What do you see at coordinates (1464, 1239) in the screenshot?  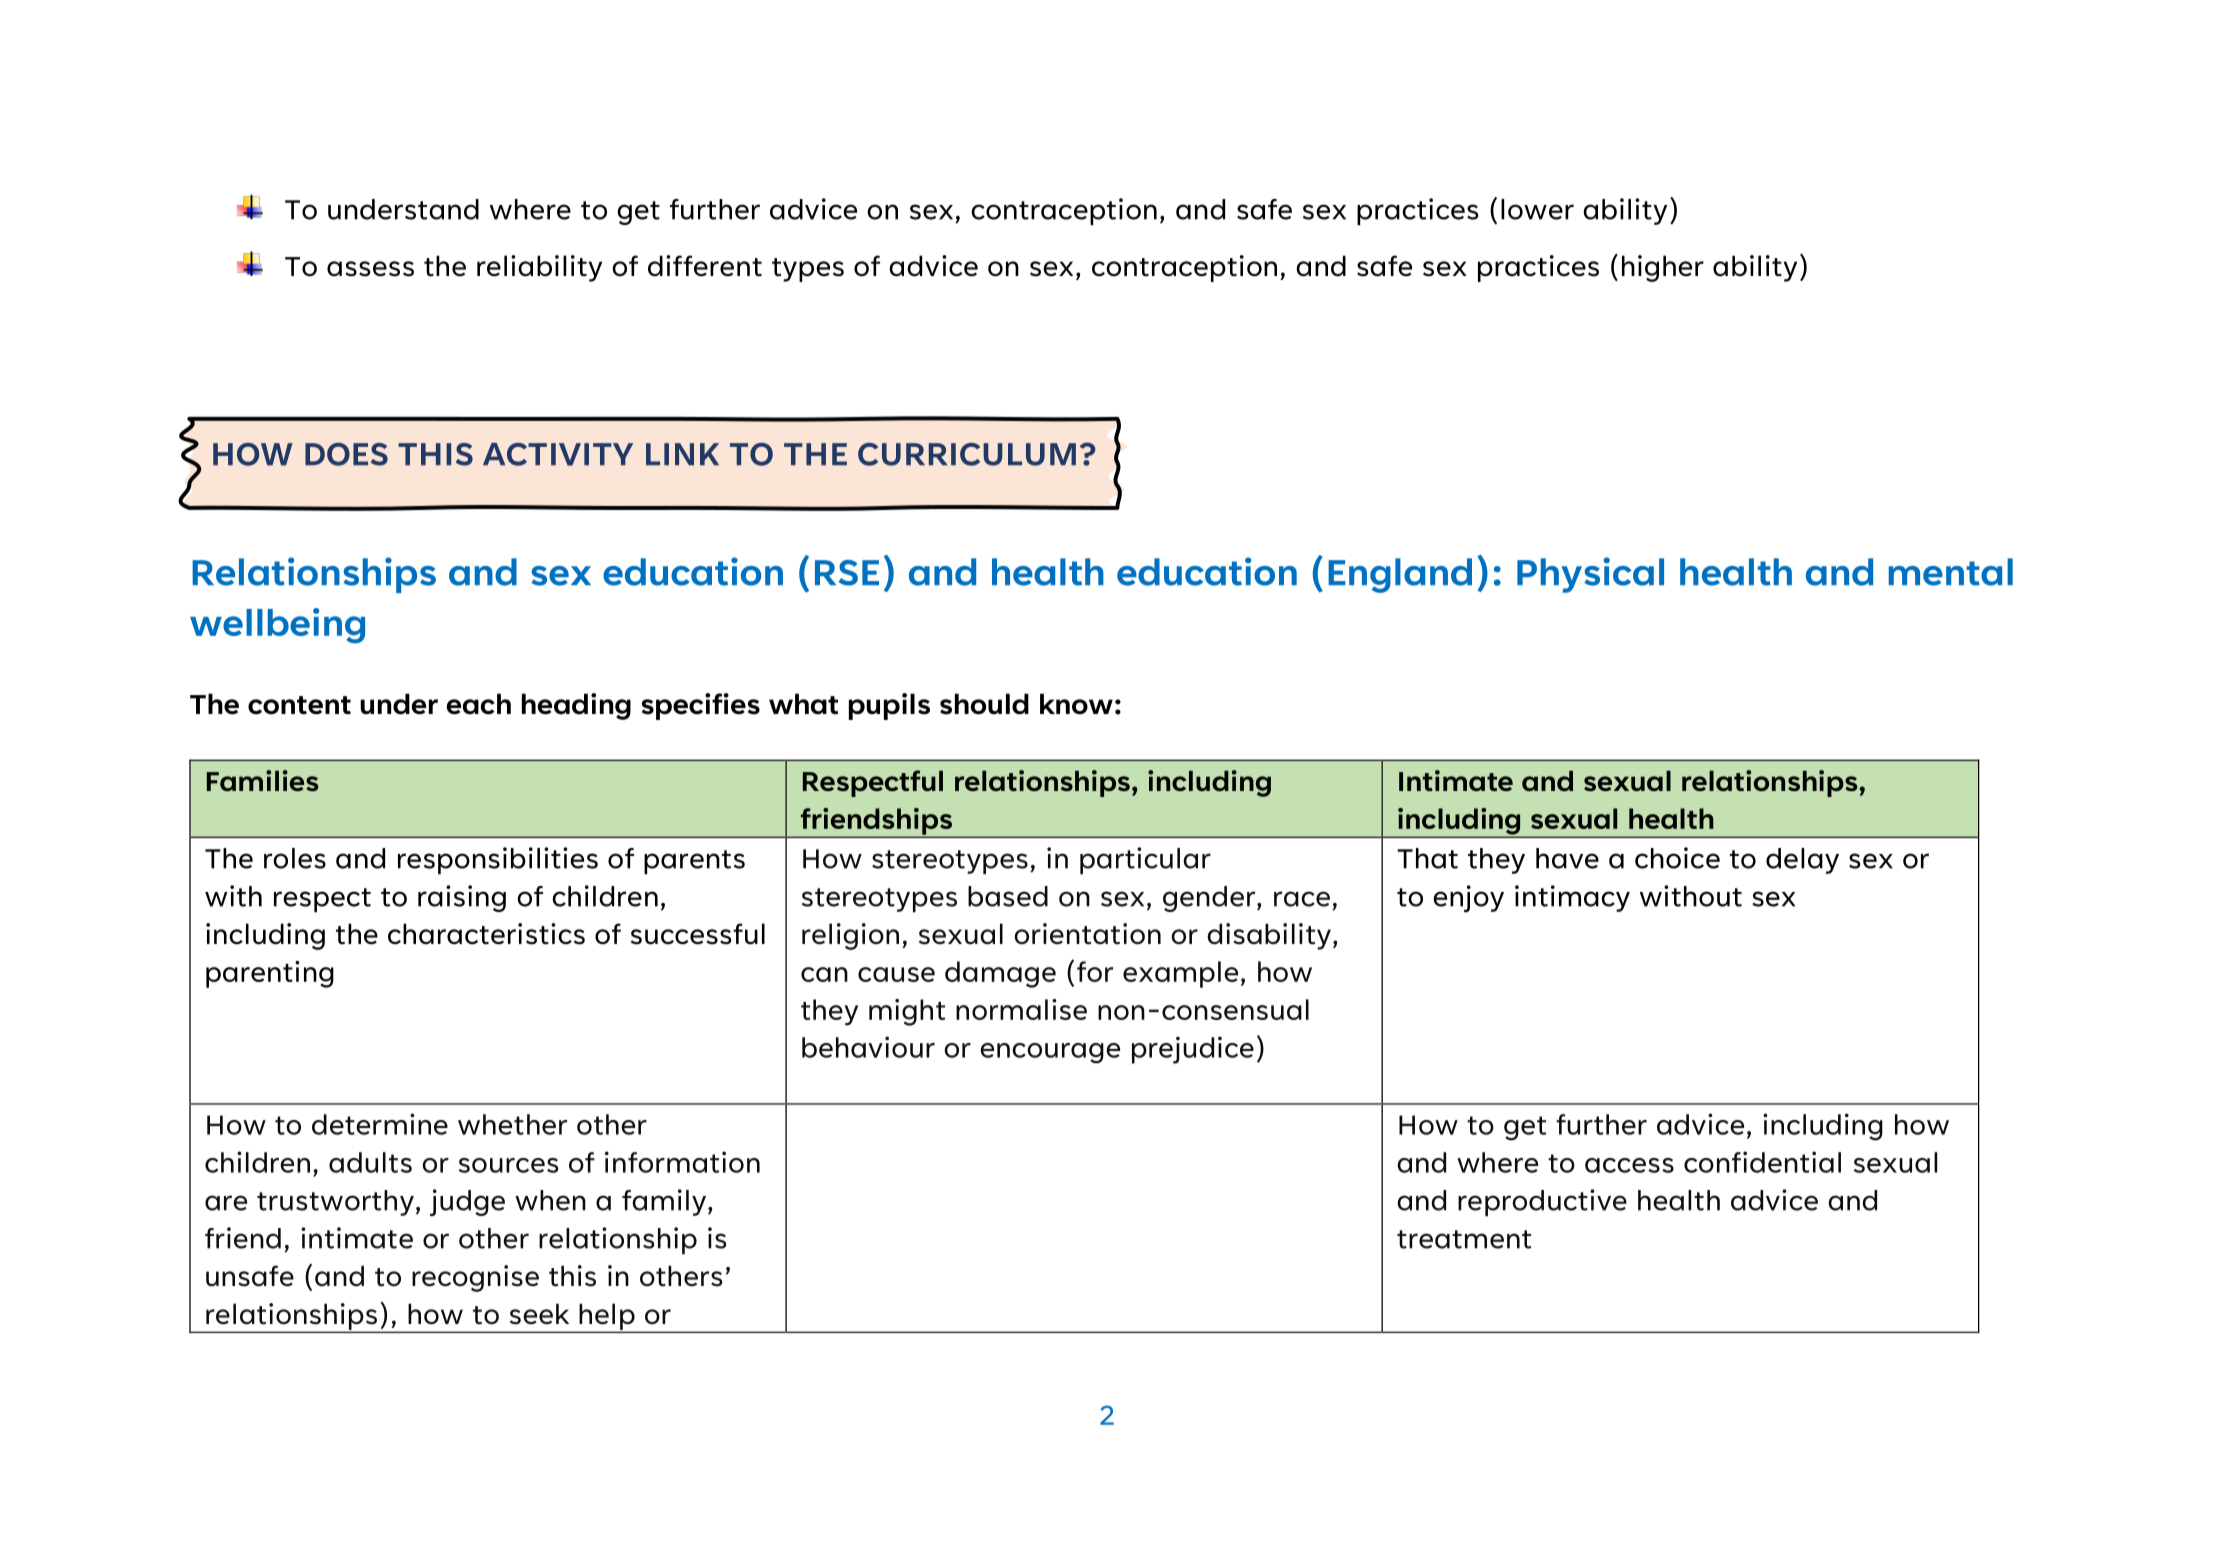 I see `treatment` at bounding box center [1464, 1239].
